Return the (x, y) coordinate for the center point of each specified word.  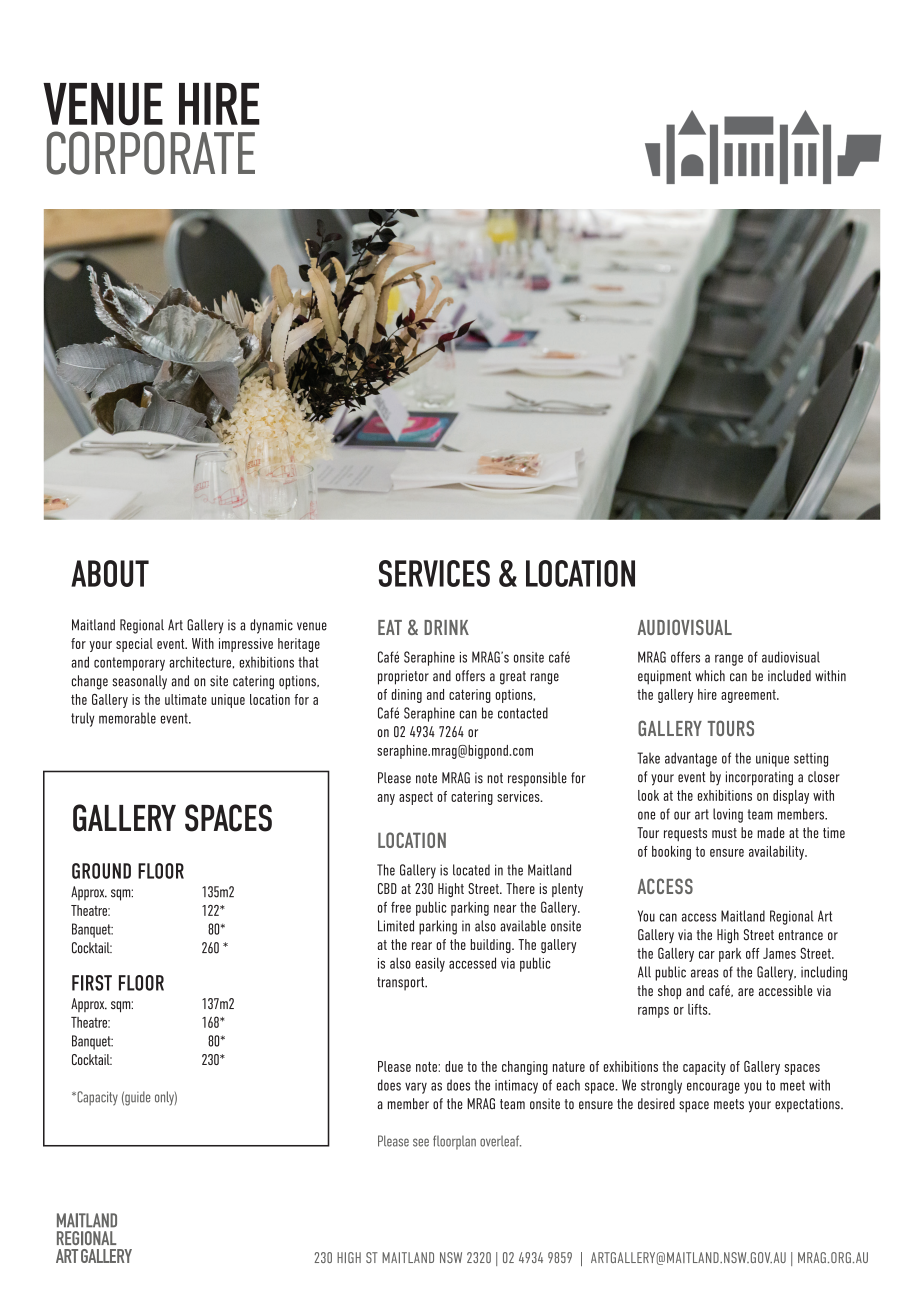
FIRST (92, 983)
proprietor (403, 677)
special (134, 645)
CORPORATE (151, 153)
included (789, 676)
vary (416, 1088)
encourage (713, 1088)
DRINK (446, 627)
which (710, 676)
